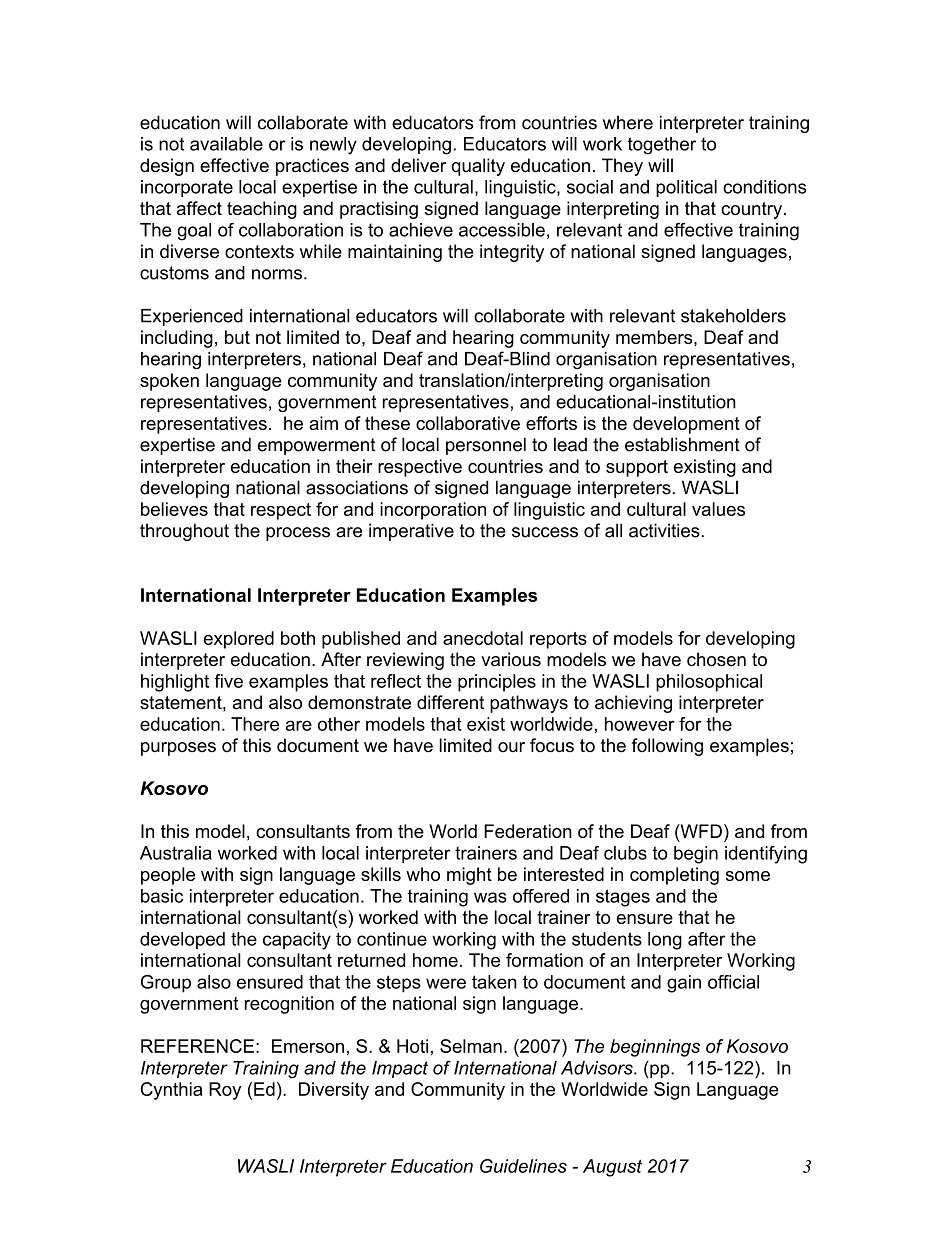  What do you see at coordinates (226, 144) in the page?
I see `available` at bounding box center [226, 144].
